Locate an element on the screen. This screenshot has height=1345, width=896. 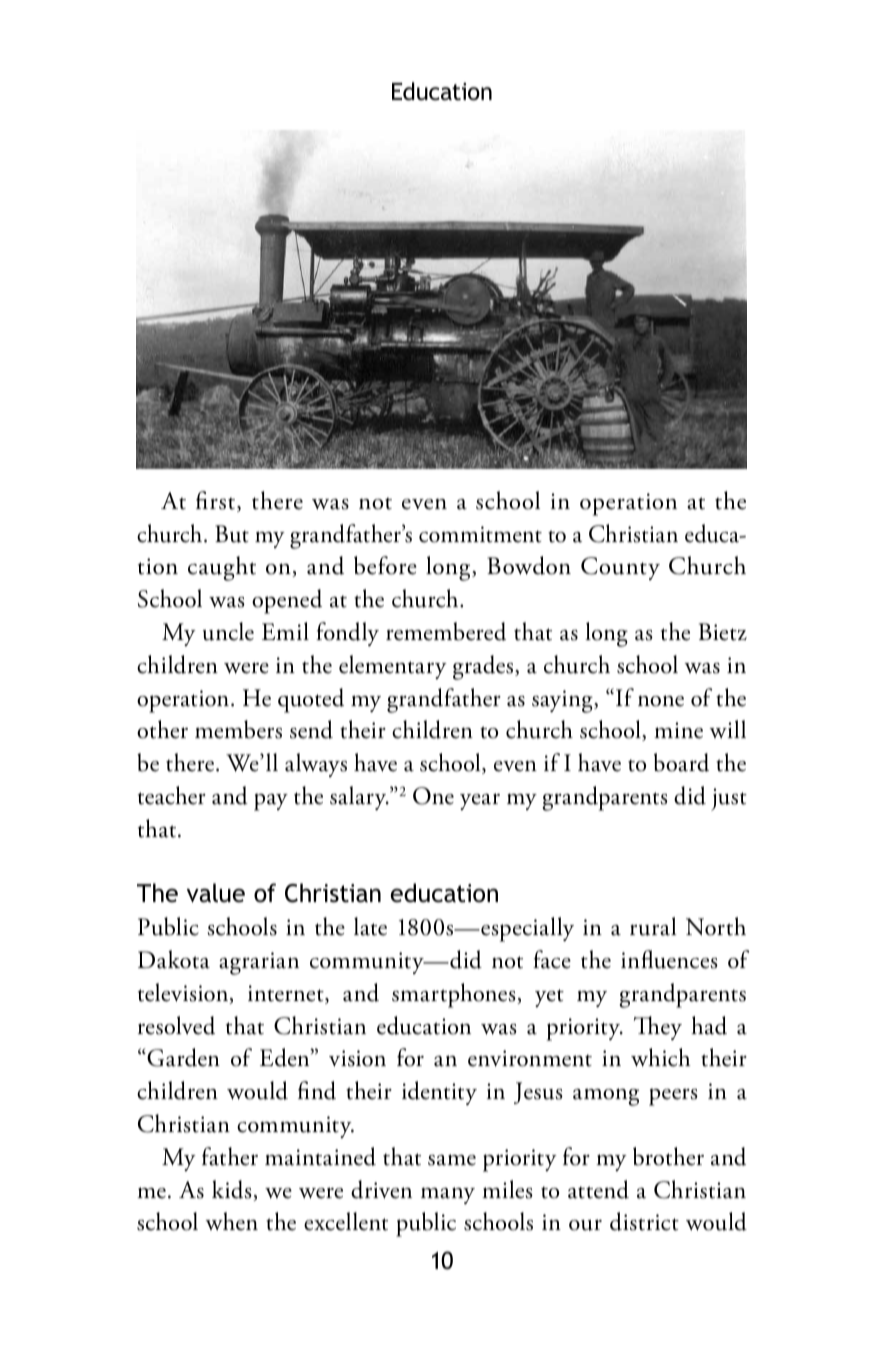
resolved is located at coordinates (176, 1025).
